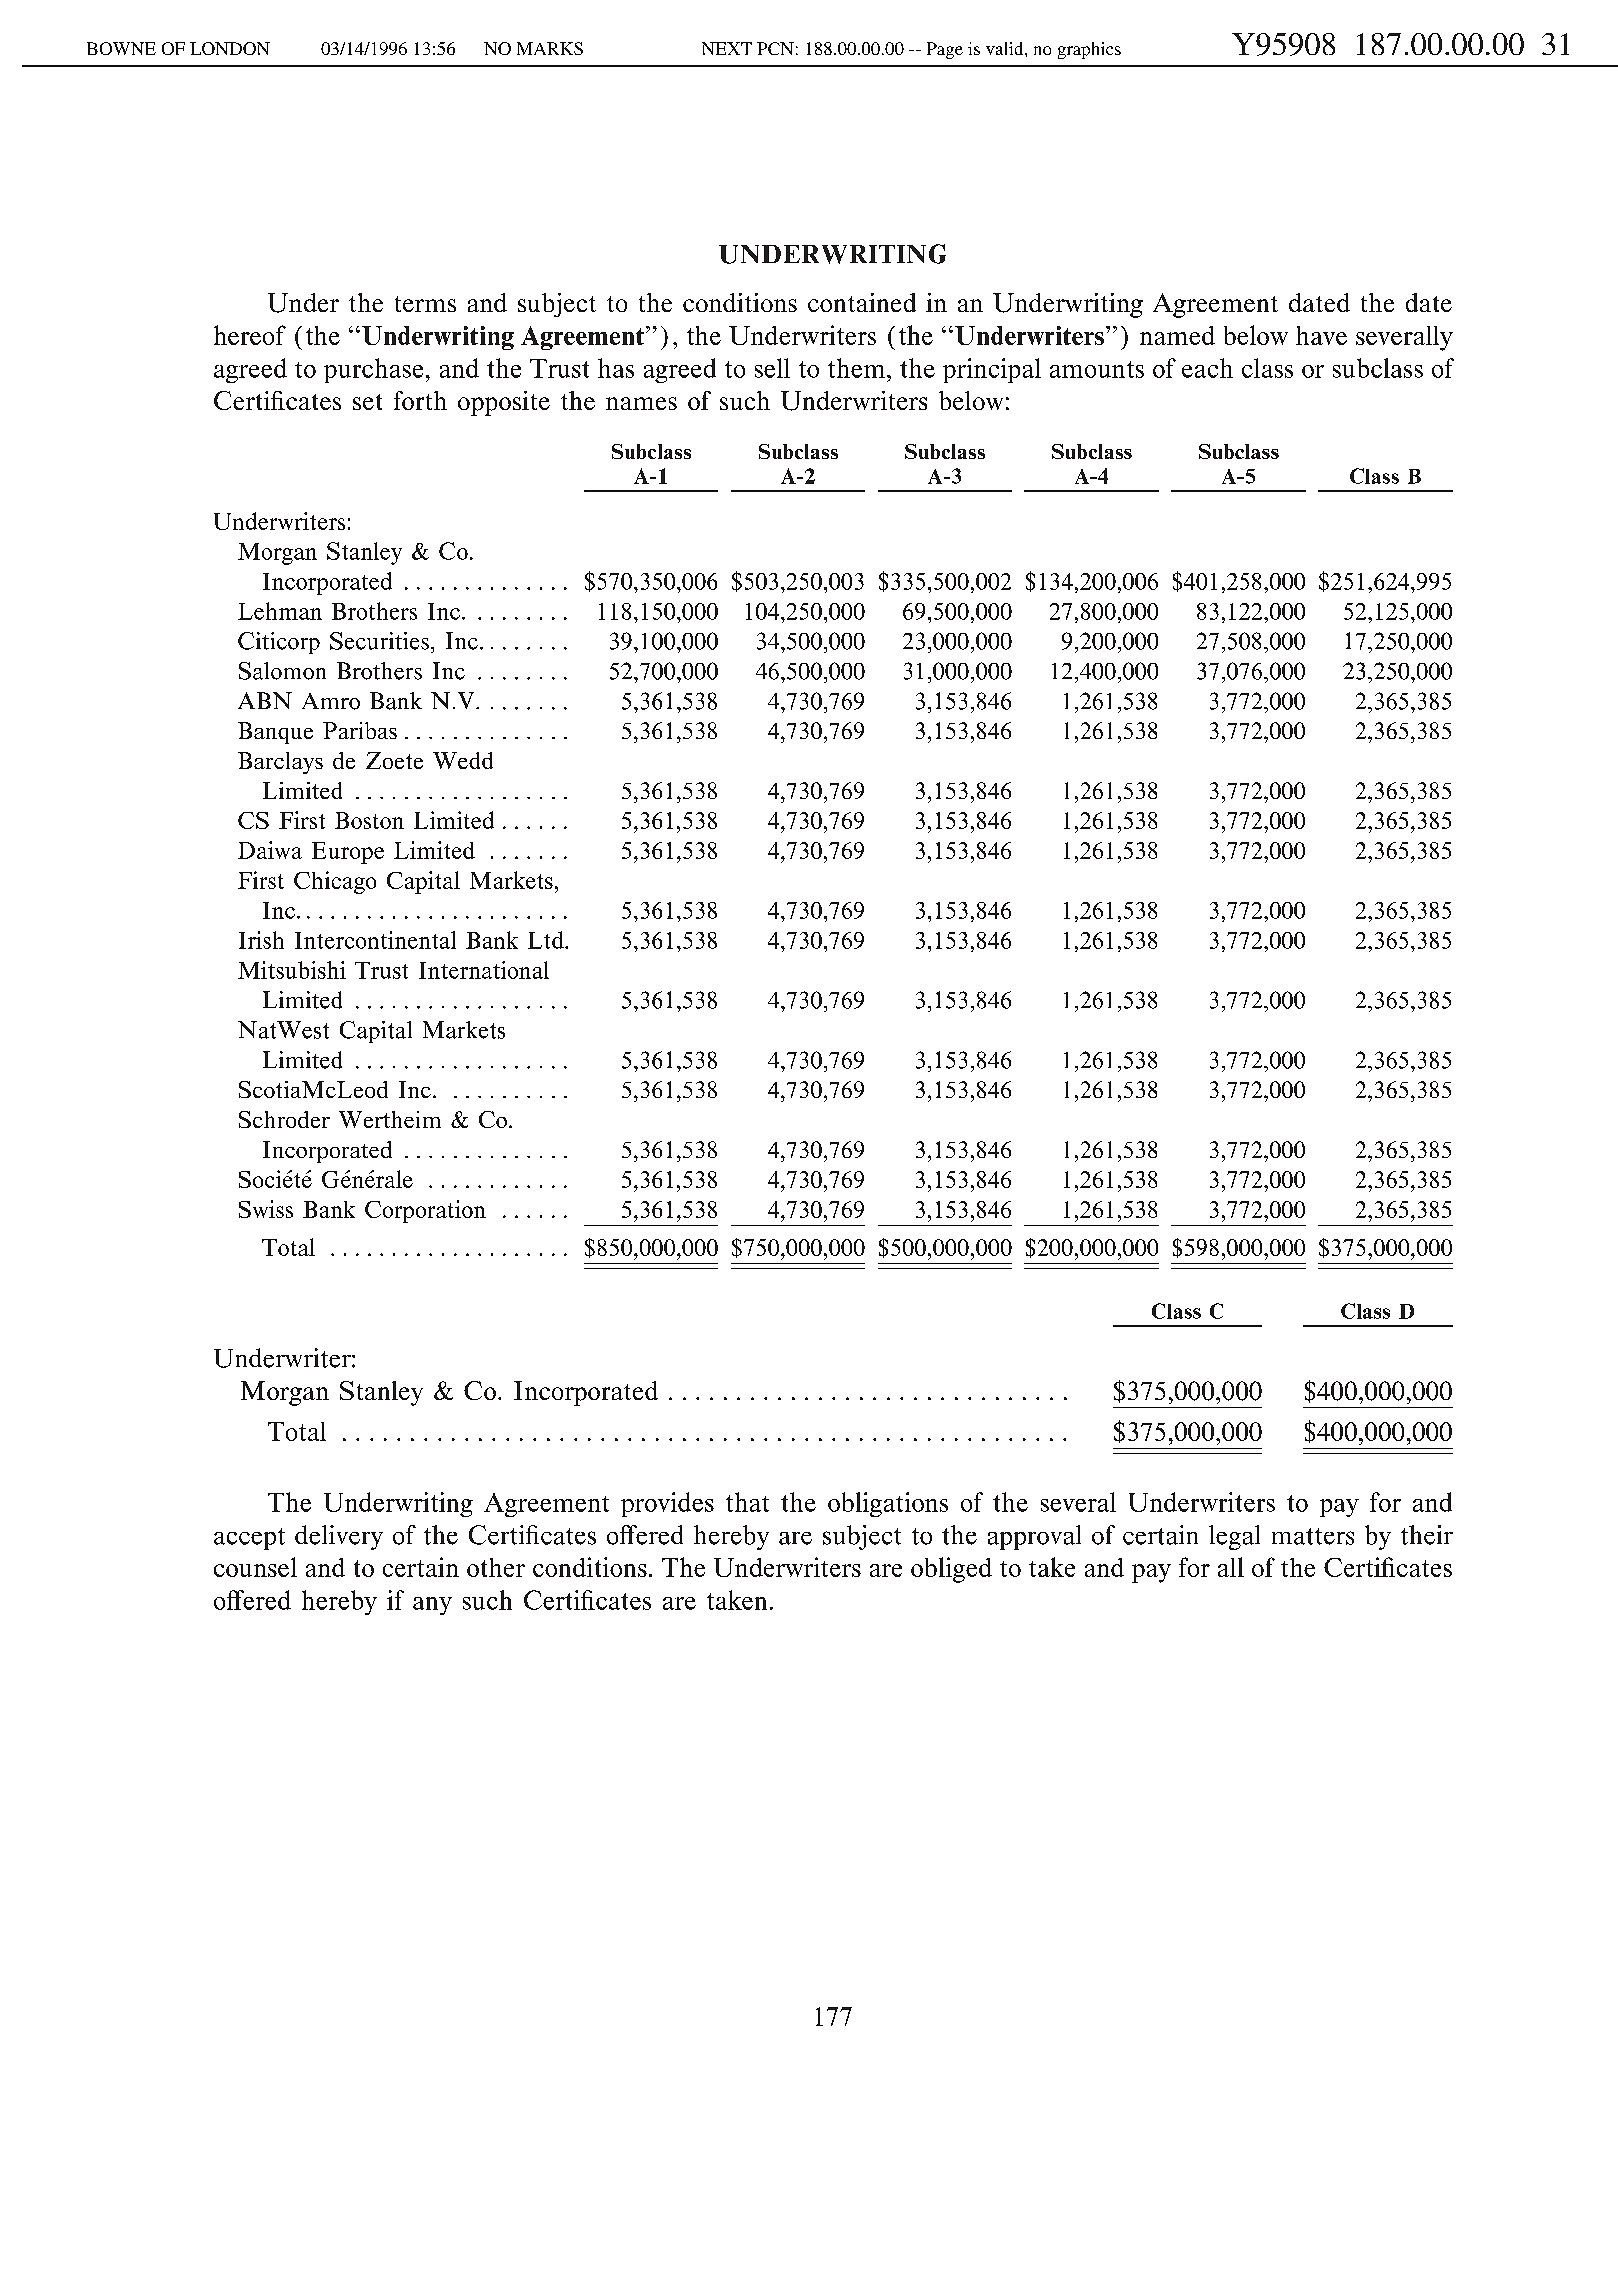 Image resolution: width=1618 pixels, height=2290 pixels. What do you see at coordinates (1207, 368) in the document?
I see `each` at bounding box center [1207, 368].
